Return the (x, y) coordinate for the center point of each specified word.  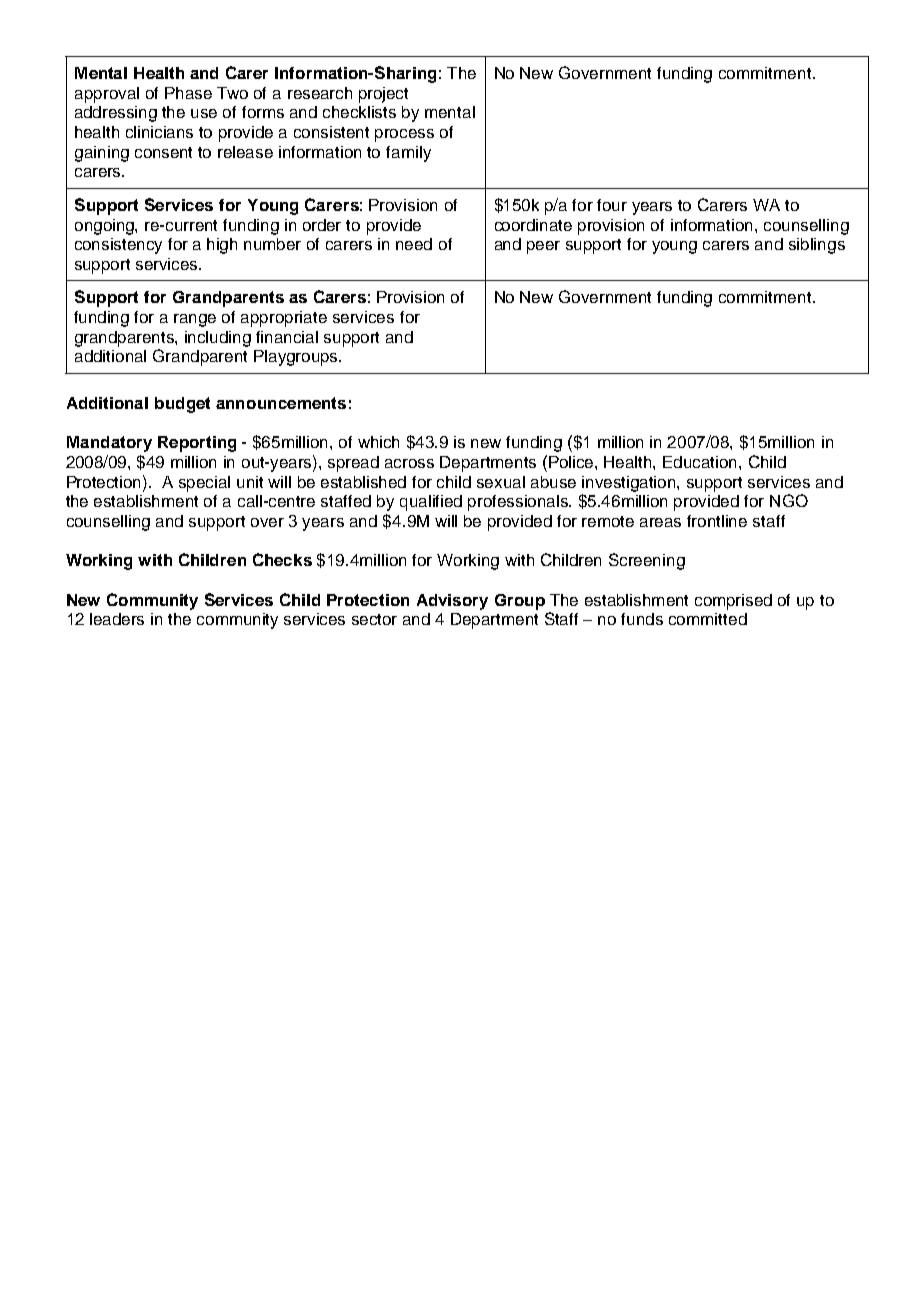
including (218, 339)
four (612, 205)
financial (287, 337)
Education (701, 462)
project (383, 95)
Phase (188, 93)
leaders (117, 619)
